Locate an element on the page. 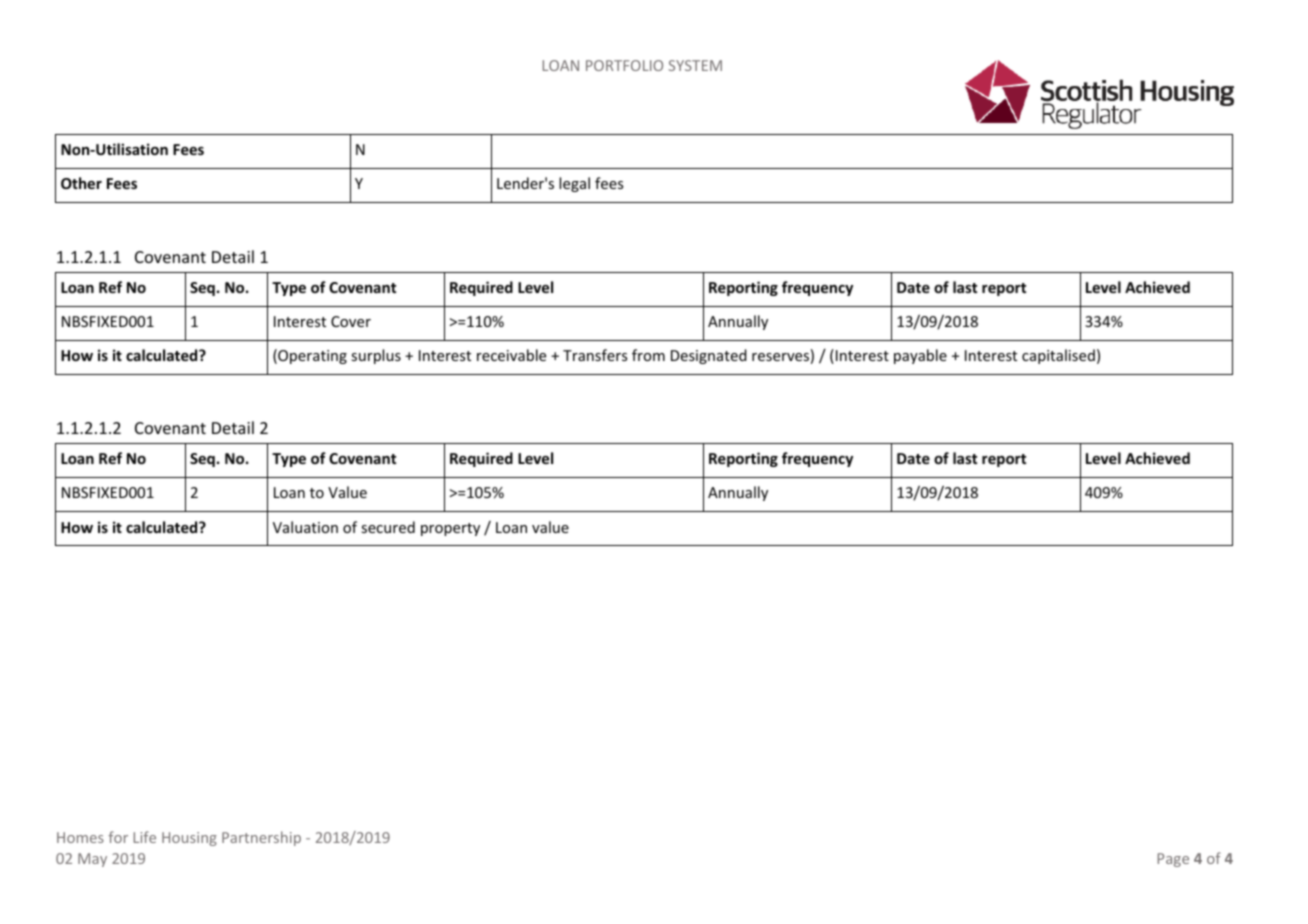 The width and height of the page is (1308, 924). PORTFOLIO is located at coordinates (624, 65).
